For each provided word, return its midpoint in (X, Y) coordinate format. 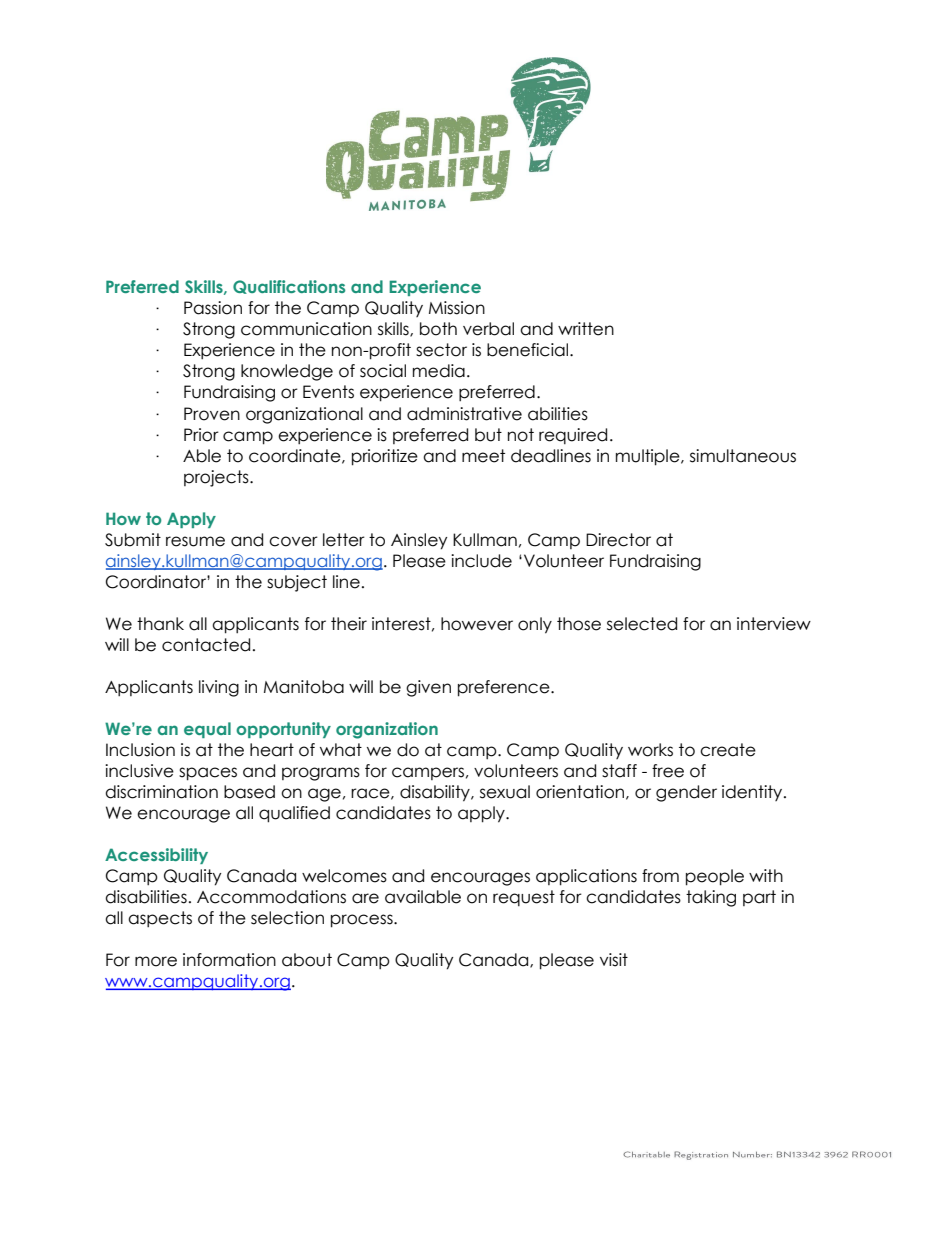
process (363, 921)
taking (711, 898)
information (229, 960)
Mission (457, 308)
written (586, 329)
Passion (213, 308)
